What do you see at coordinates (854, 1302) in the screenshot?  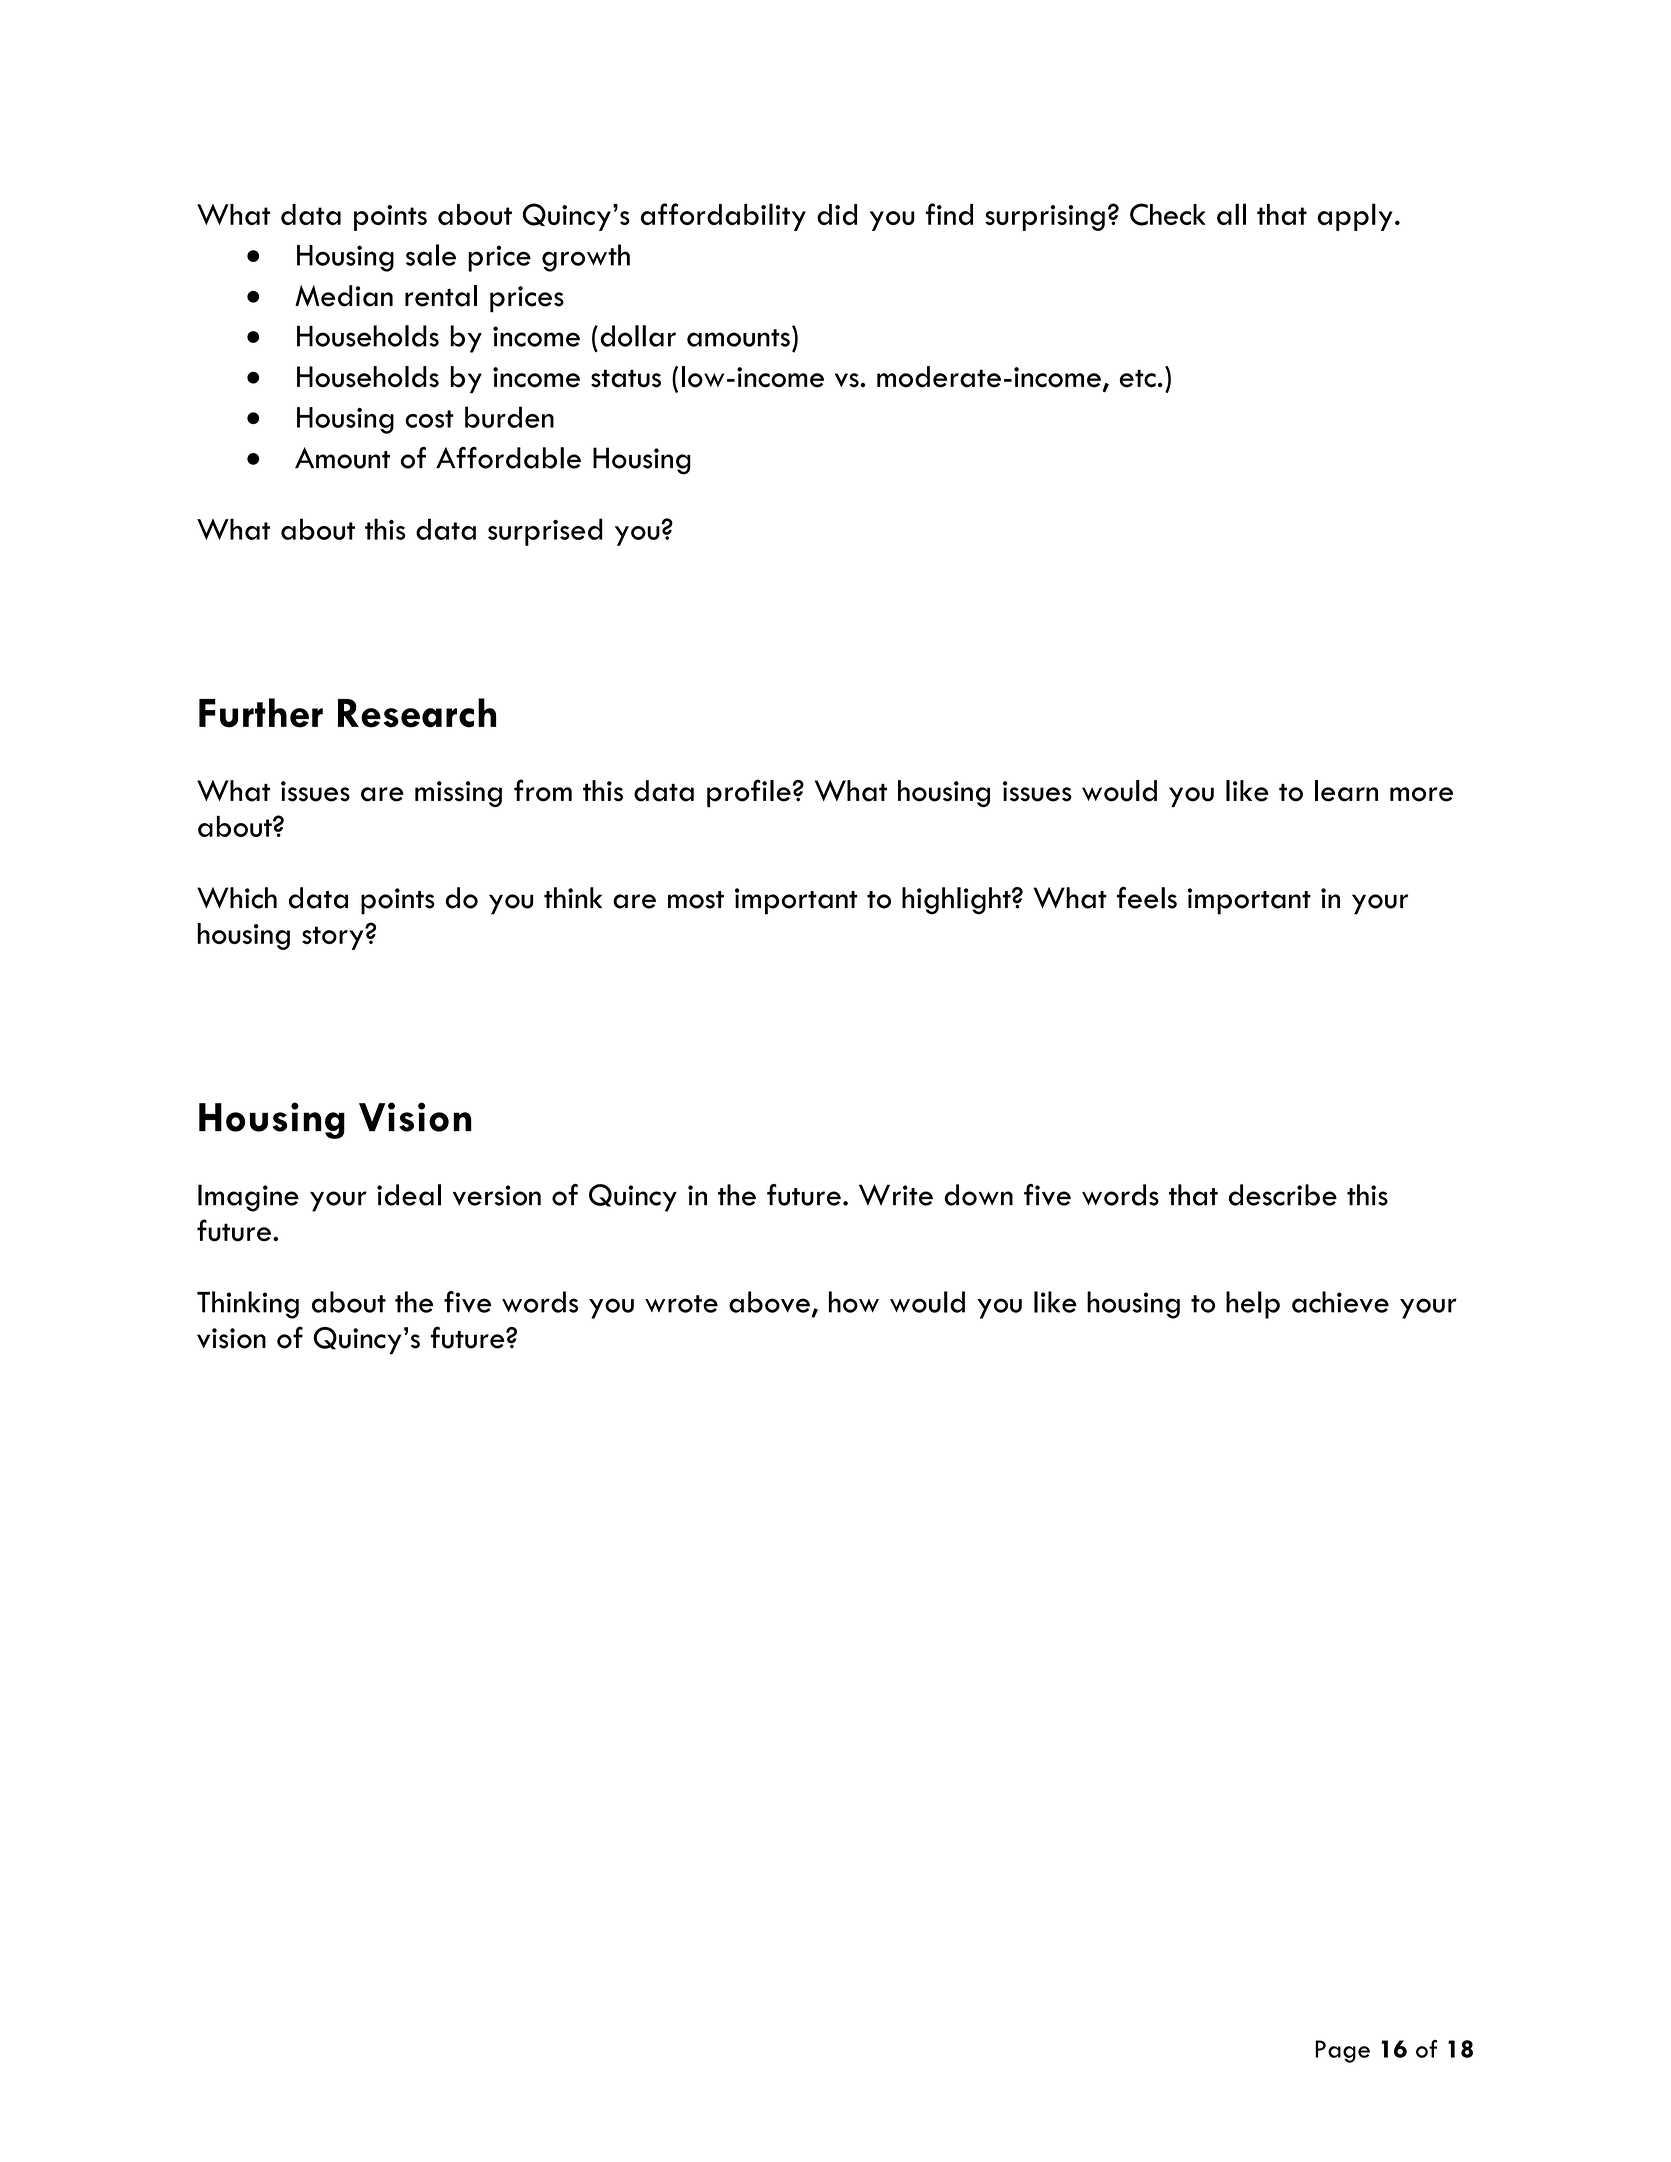 I see `how` at bounding box center [854, 1302].
